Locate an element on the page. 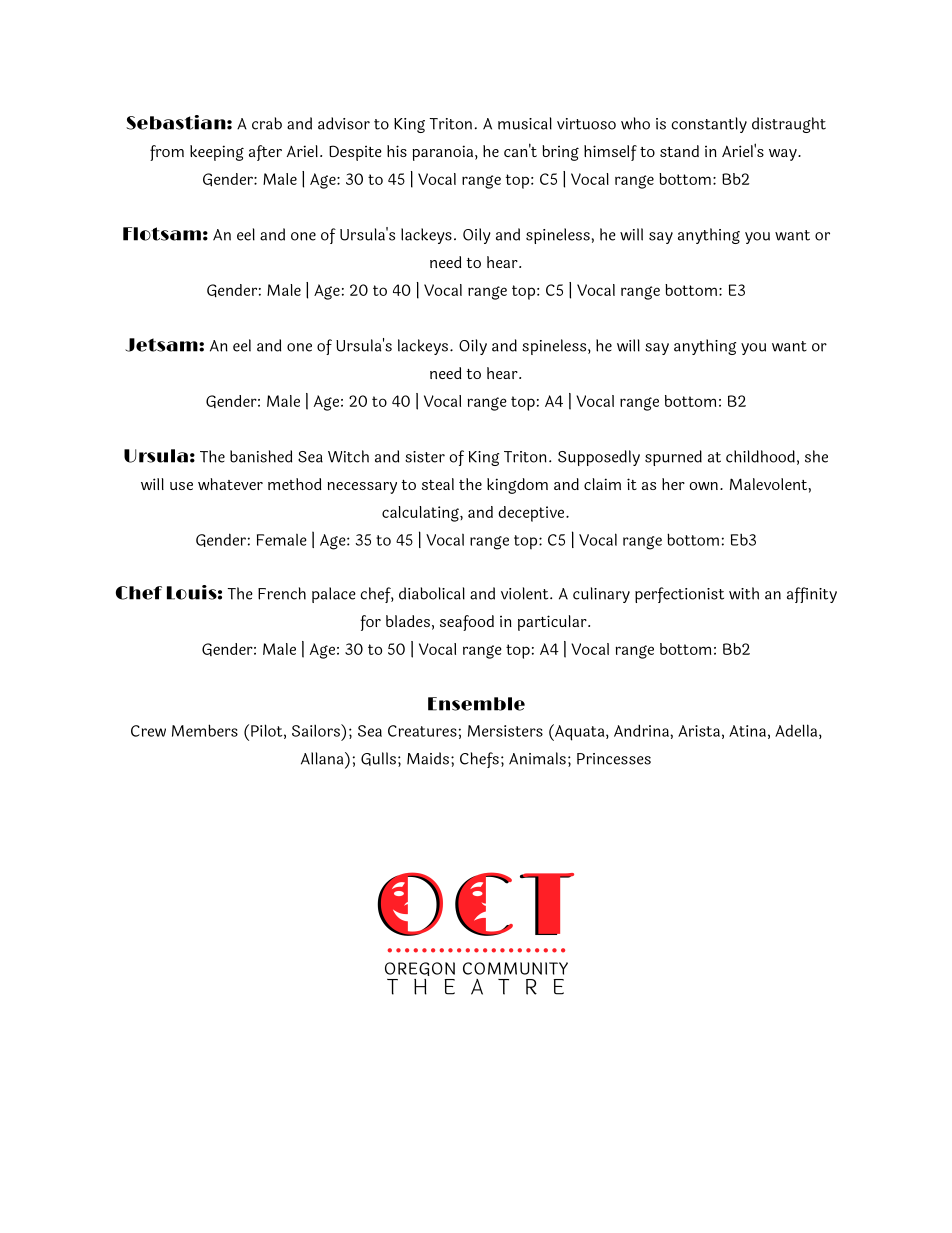 The height and width of the page is (1233, 952). way is located at coordinates (784, 155).
